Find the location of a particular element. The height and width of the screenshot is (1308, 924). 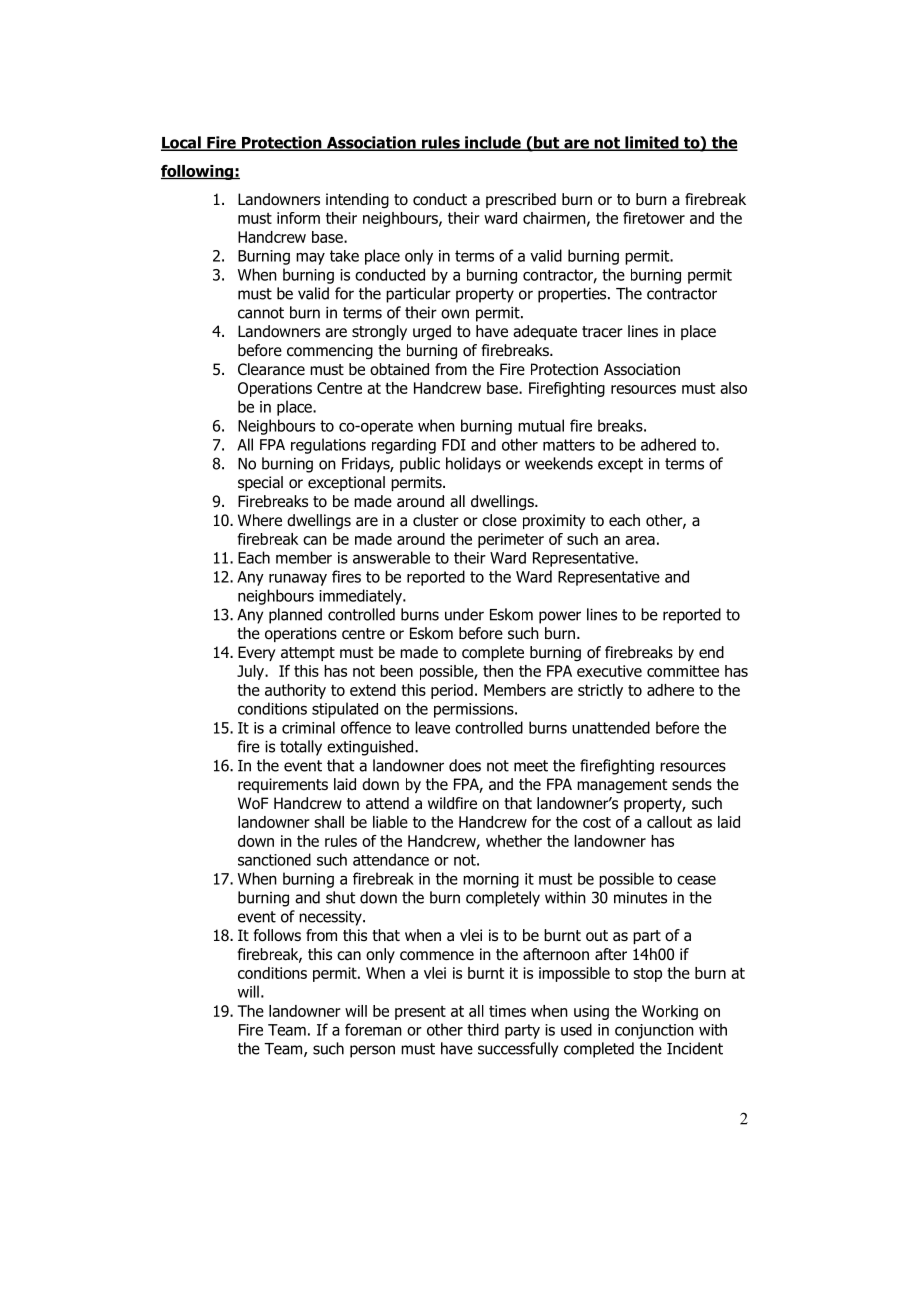

third is located at coordinates (483, 1029).
